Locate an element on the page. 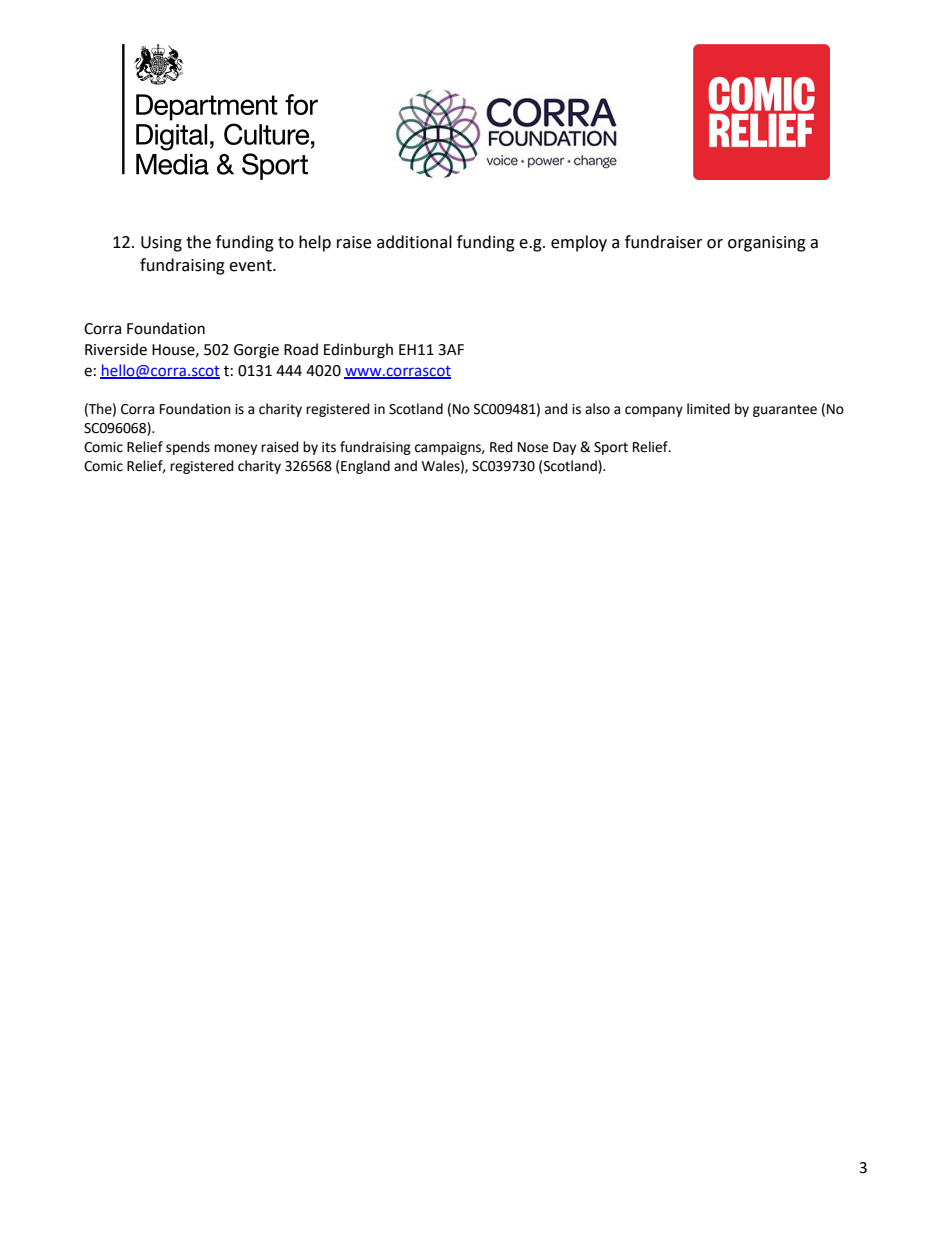 This image has height=1233, width=952. Edinburgh is located at coordinates (358, 351).
